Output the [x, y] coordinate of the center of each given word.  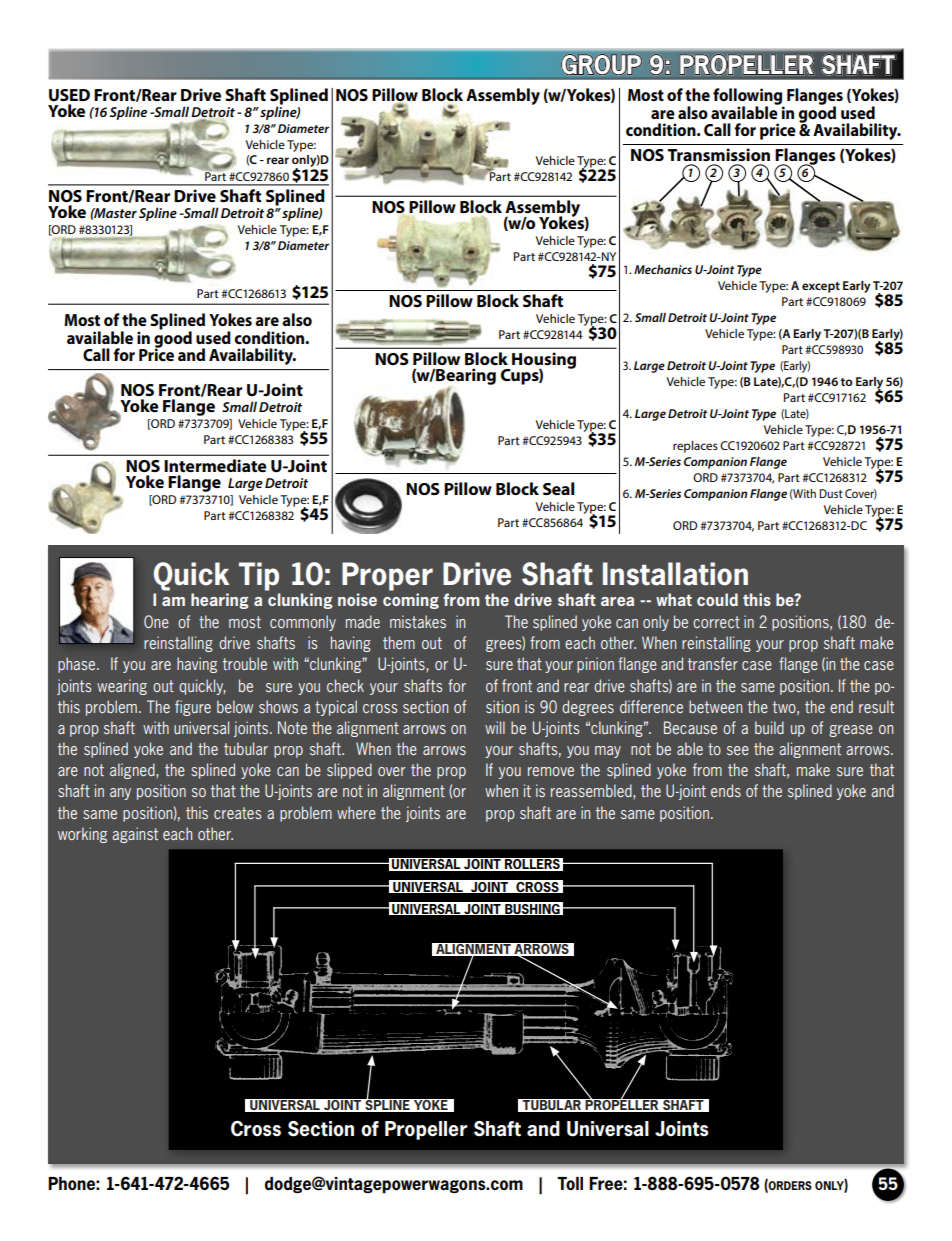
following [748, 97]
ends [726, 790]
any [120, 794]
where [356, 812]
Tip [259, 576]
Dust [831, 493]
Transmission [719, 154]
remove [551, 771]
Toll [570, 1183]
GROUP [601, 64]
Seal [559, 488]
